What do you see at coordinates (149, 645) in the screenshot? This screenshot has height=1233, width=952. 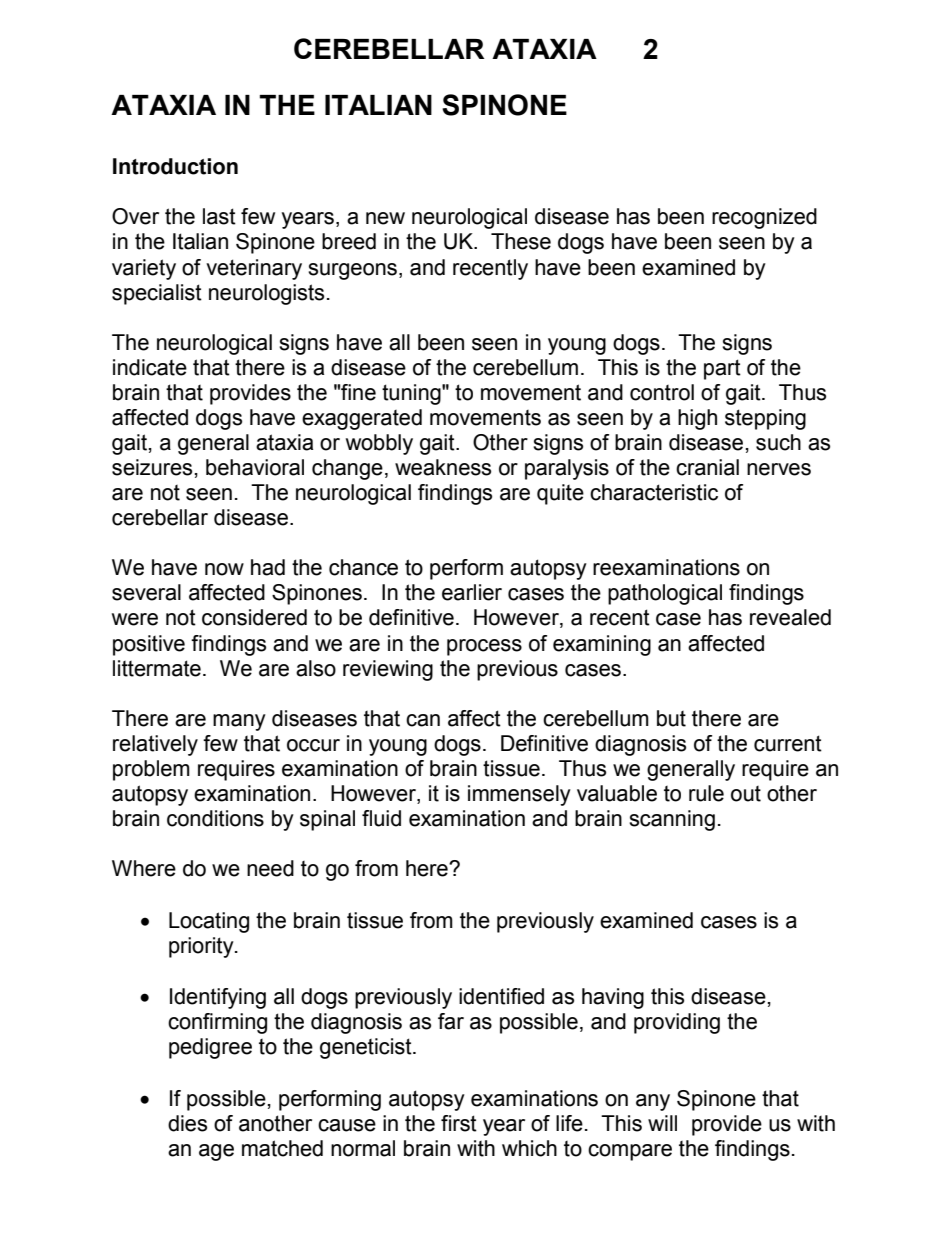 I see `positive` at bounding box center [149, 645].
